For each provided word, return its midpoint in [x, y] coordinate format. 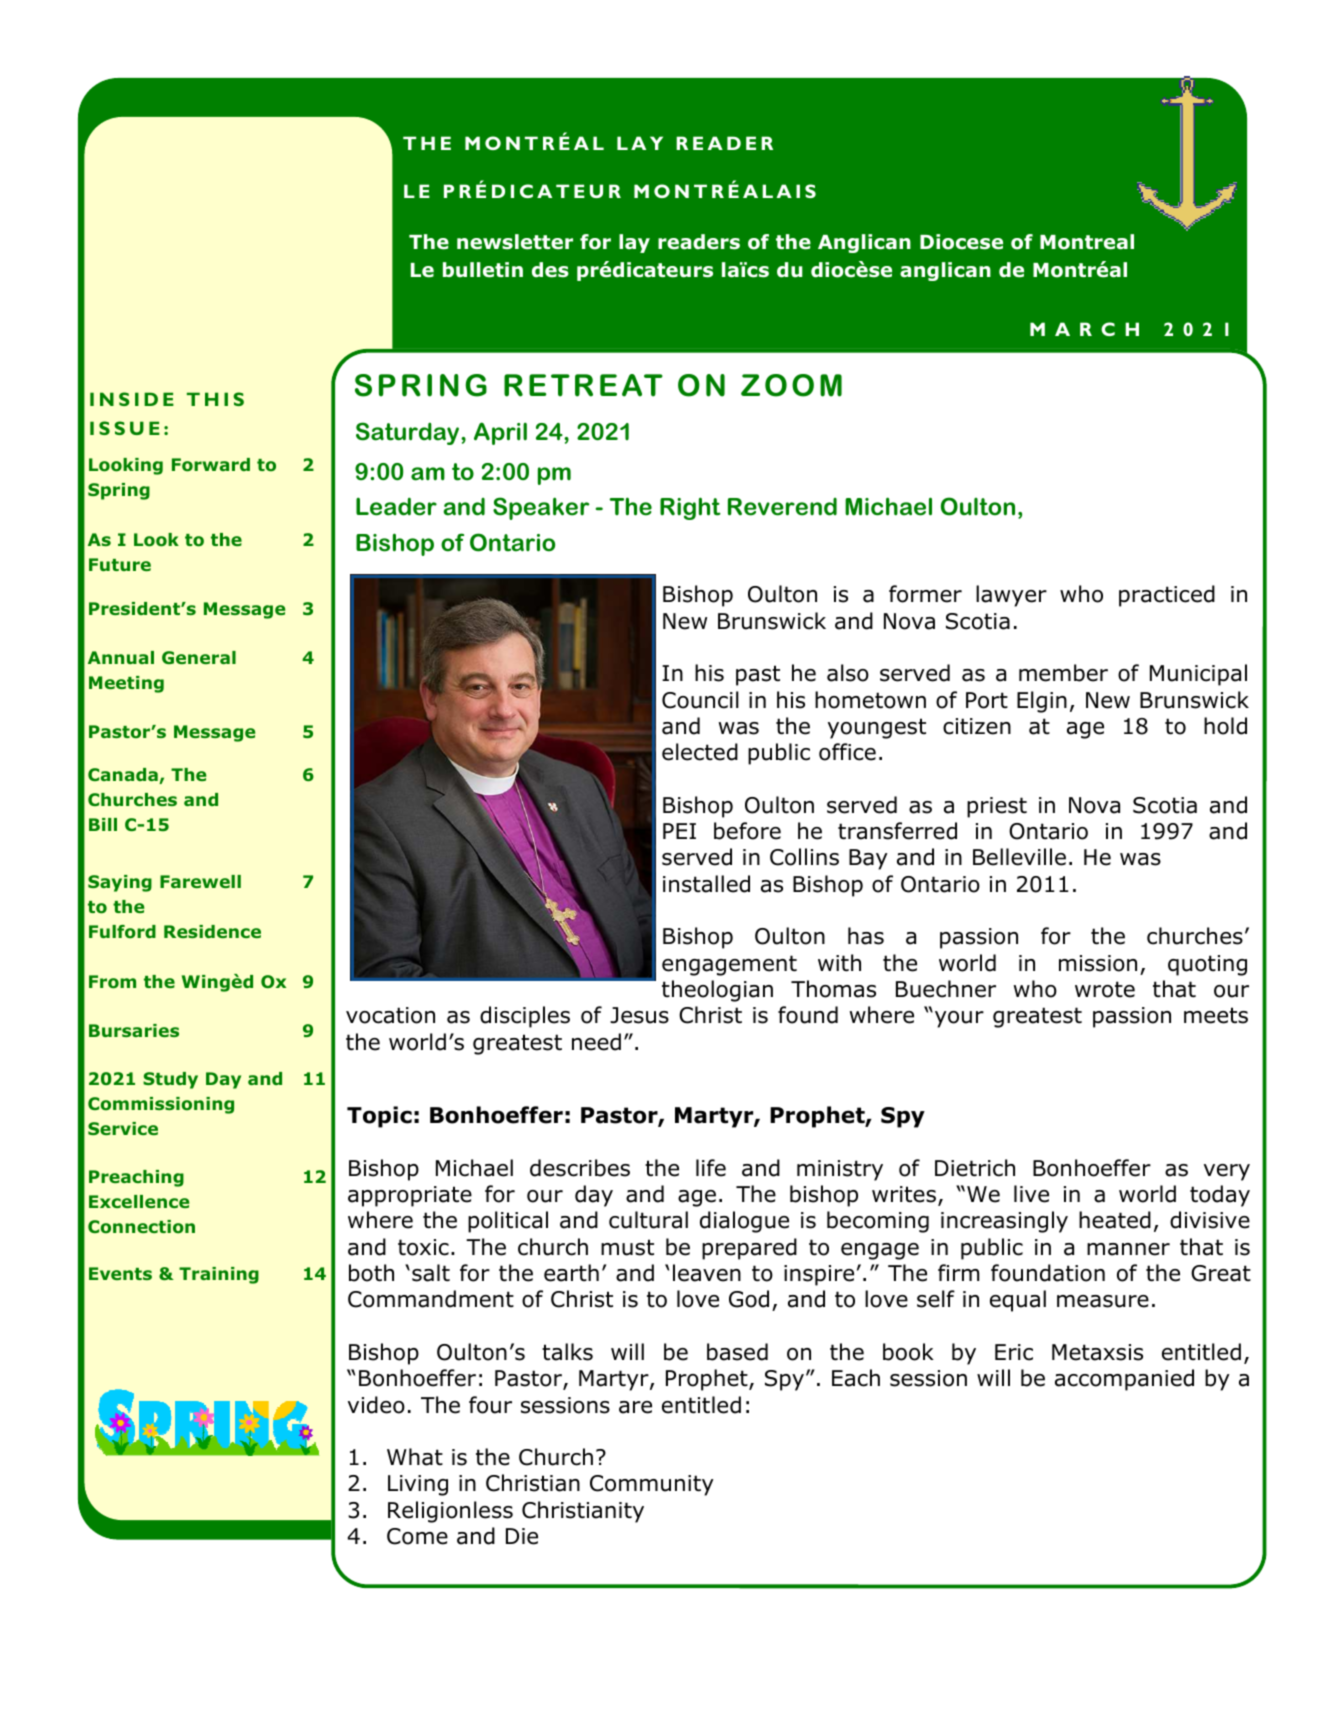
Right [690, 508]
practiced [1167, 596]
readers [699, 242]
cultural [648, 1220]
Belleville [1019, 857]
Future [120, 564]
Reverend [782, 507]
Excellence [139, 1201]
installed [706, 884]
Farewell [200, 881]
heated [1115, 1220]
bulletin [483, 270]
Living [418, 1485]
